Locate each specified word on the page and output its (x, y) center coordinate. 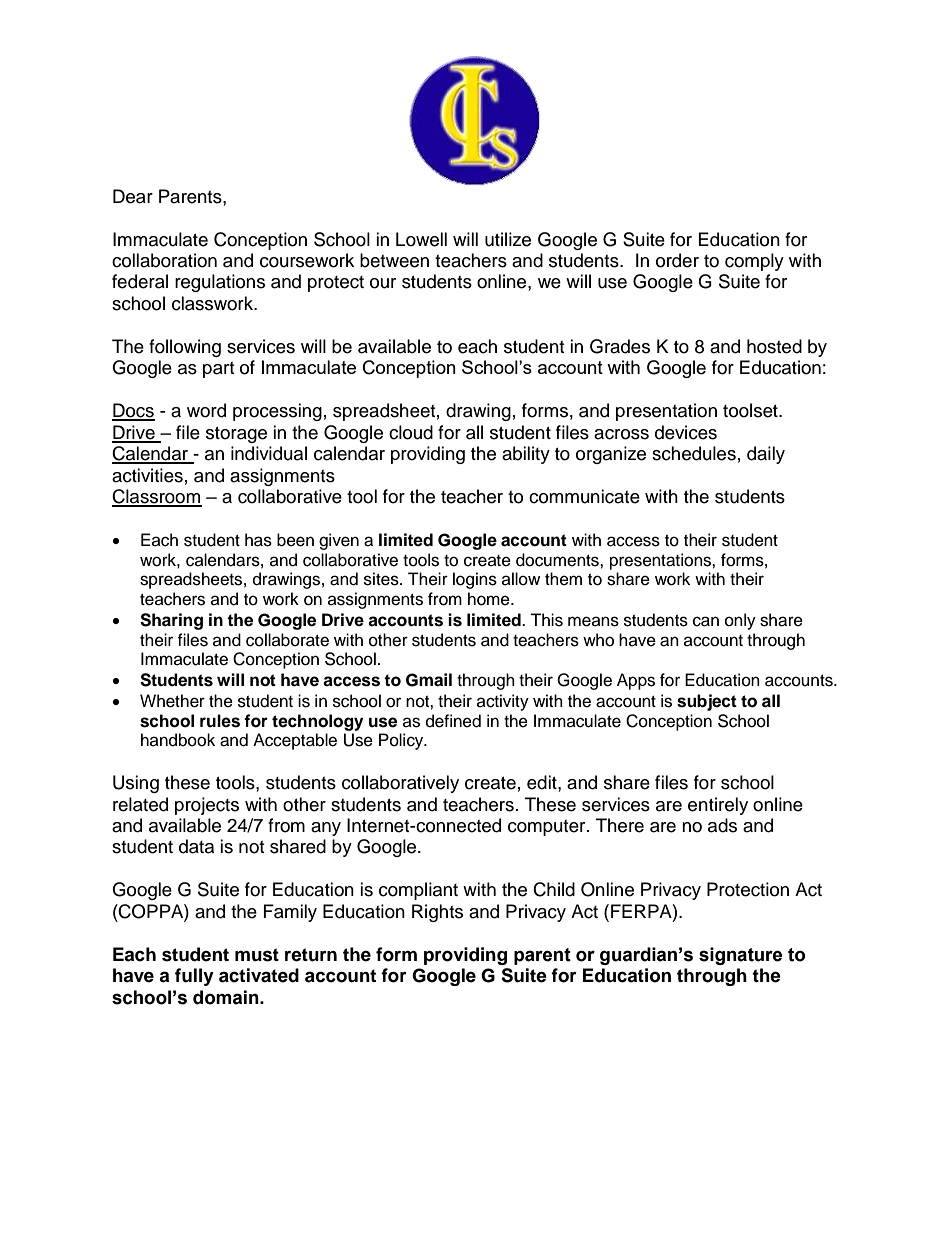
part (218, 370)
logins (475, 580)
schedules (694, 453)
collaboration (164, 260)
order (677, 260)
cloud (411, 432)
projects (207, 806)
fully (194, 977)
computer (548, 828)
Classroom (157, 497)
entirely (718, 806)
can (706, 621)
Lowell (421, 239)
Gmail (429, 680)
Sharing (171, 621)
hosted (774, 346)
